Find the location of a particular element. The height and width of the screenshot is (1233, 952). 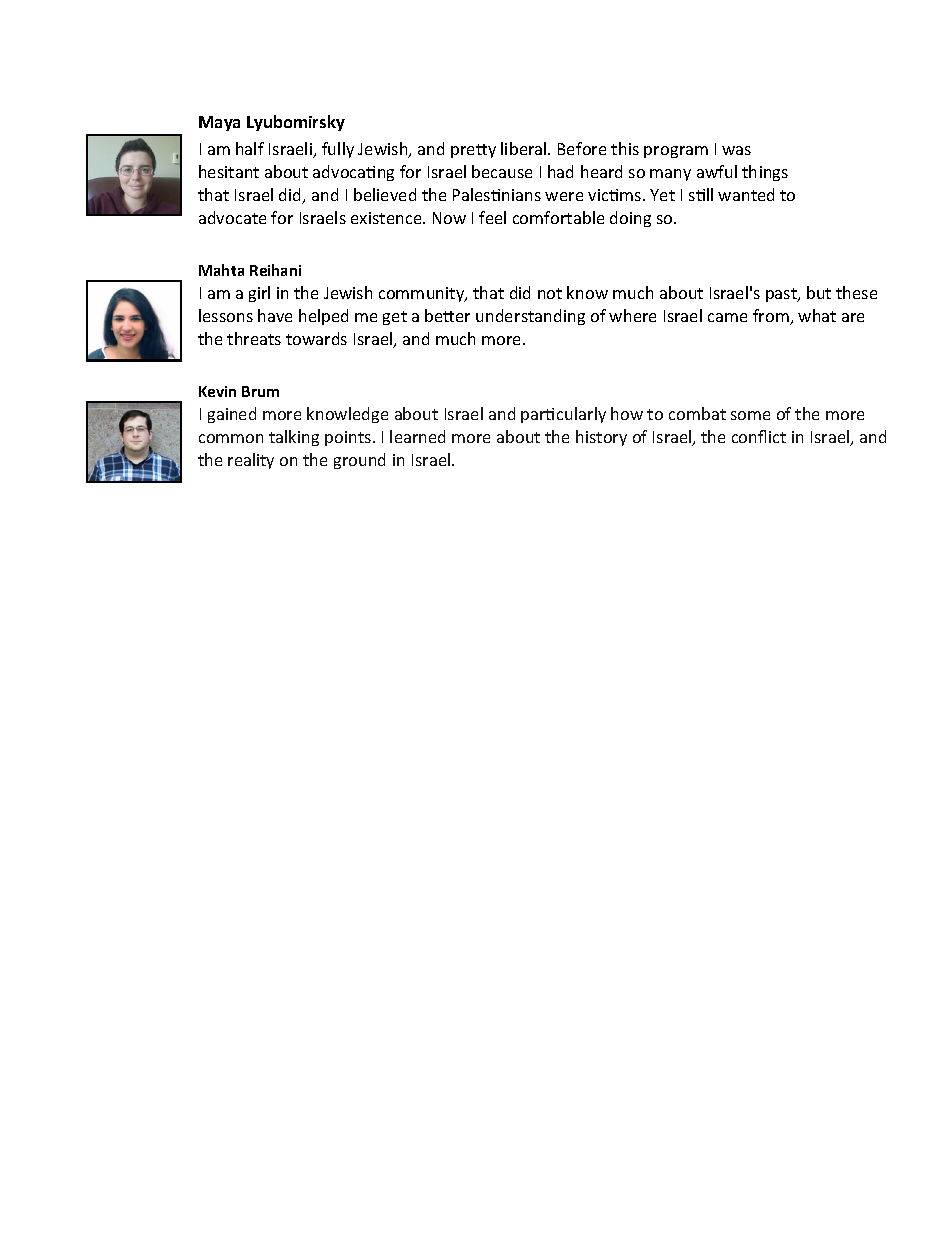

past is located at coordinates (782, 295).
